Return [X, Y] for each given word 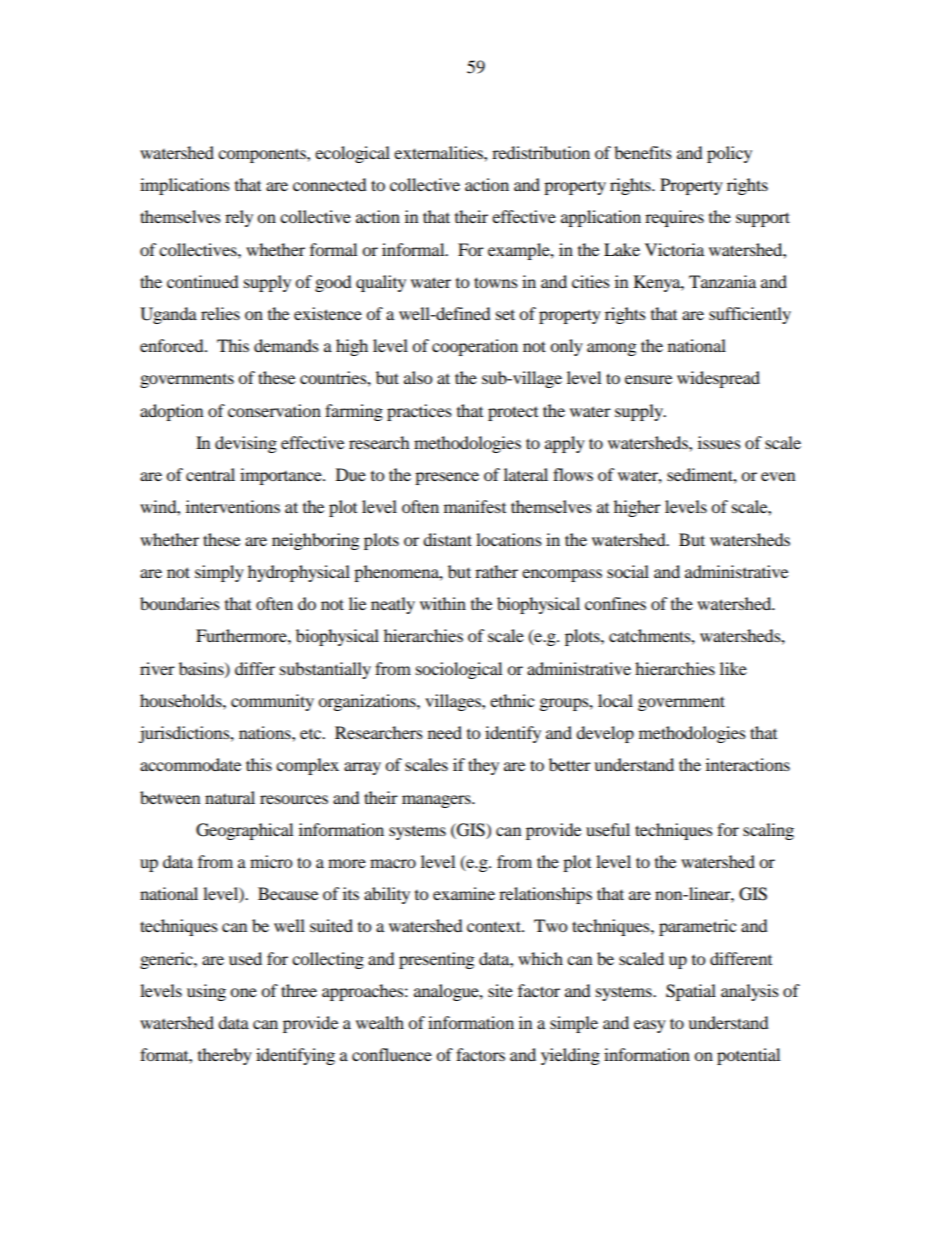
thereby [225, 1056]
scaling [768, 831]
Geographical [244, 831]
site [500, 990]
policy [729, 154]
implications [185, 186]
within [443, 603]
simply [219, 573]
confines [615, 603]
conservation [274, 410]
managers [437, 801]
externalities [439, 152]
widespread [718, 379]
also [418, 377]
